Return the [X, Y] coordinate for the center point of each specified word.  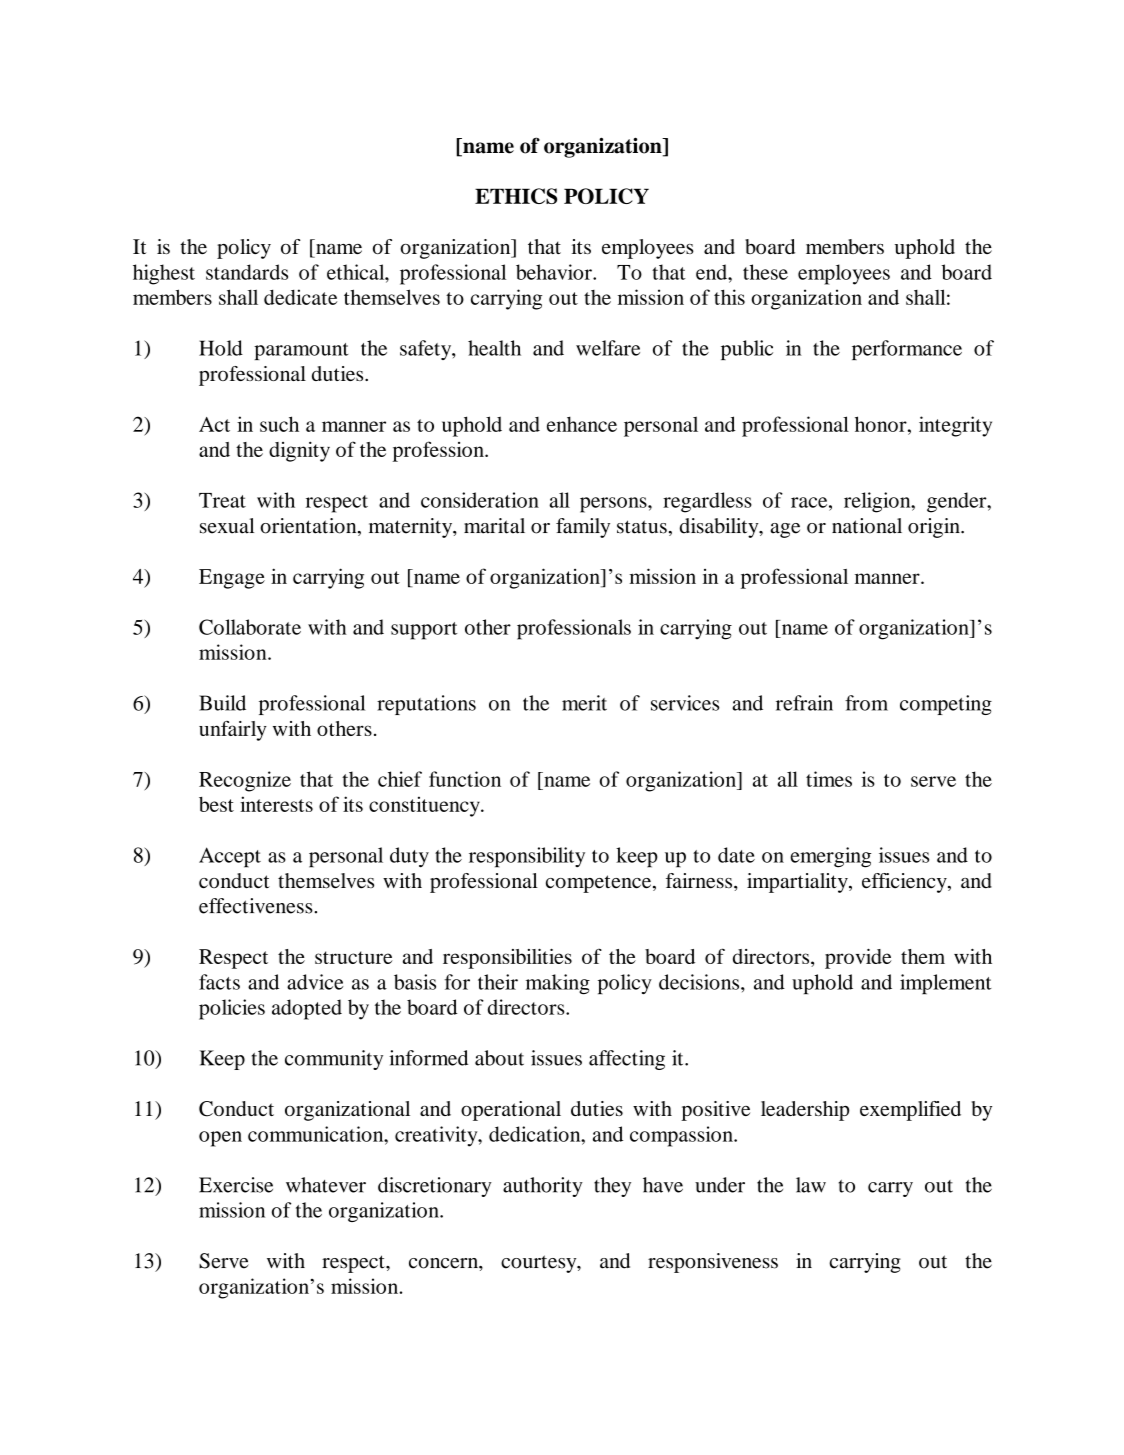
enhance [582, 424]
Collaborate [250, 627]
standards [247, 272]
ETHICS [516, 196]
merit [584, 703]
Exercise [236, 1185]
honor [882, 424]
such [279, 424]
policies [232, 1009]
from [866, 703]
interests [276, 804]
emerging [830, 857]
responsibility [527, 857]
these [765, 272]
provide [858, 959]
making [558, 984]
